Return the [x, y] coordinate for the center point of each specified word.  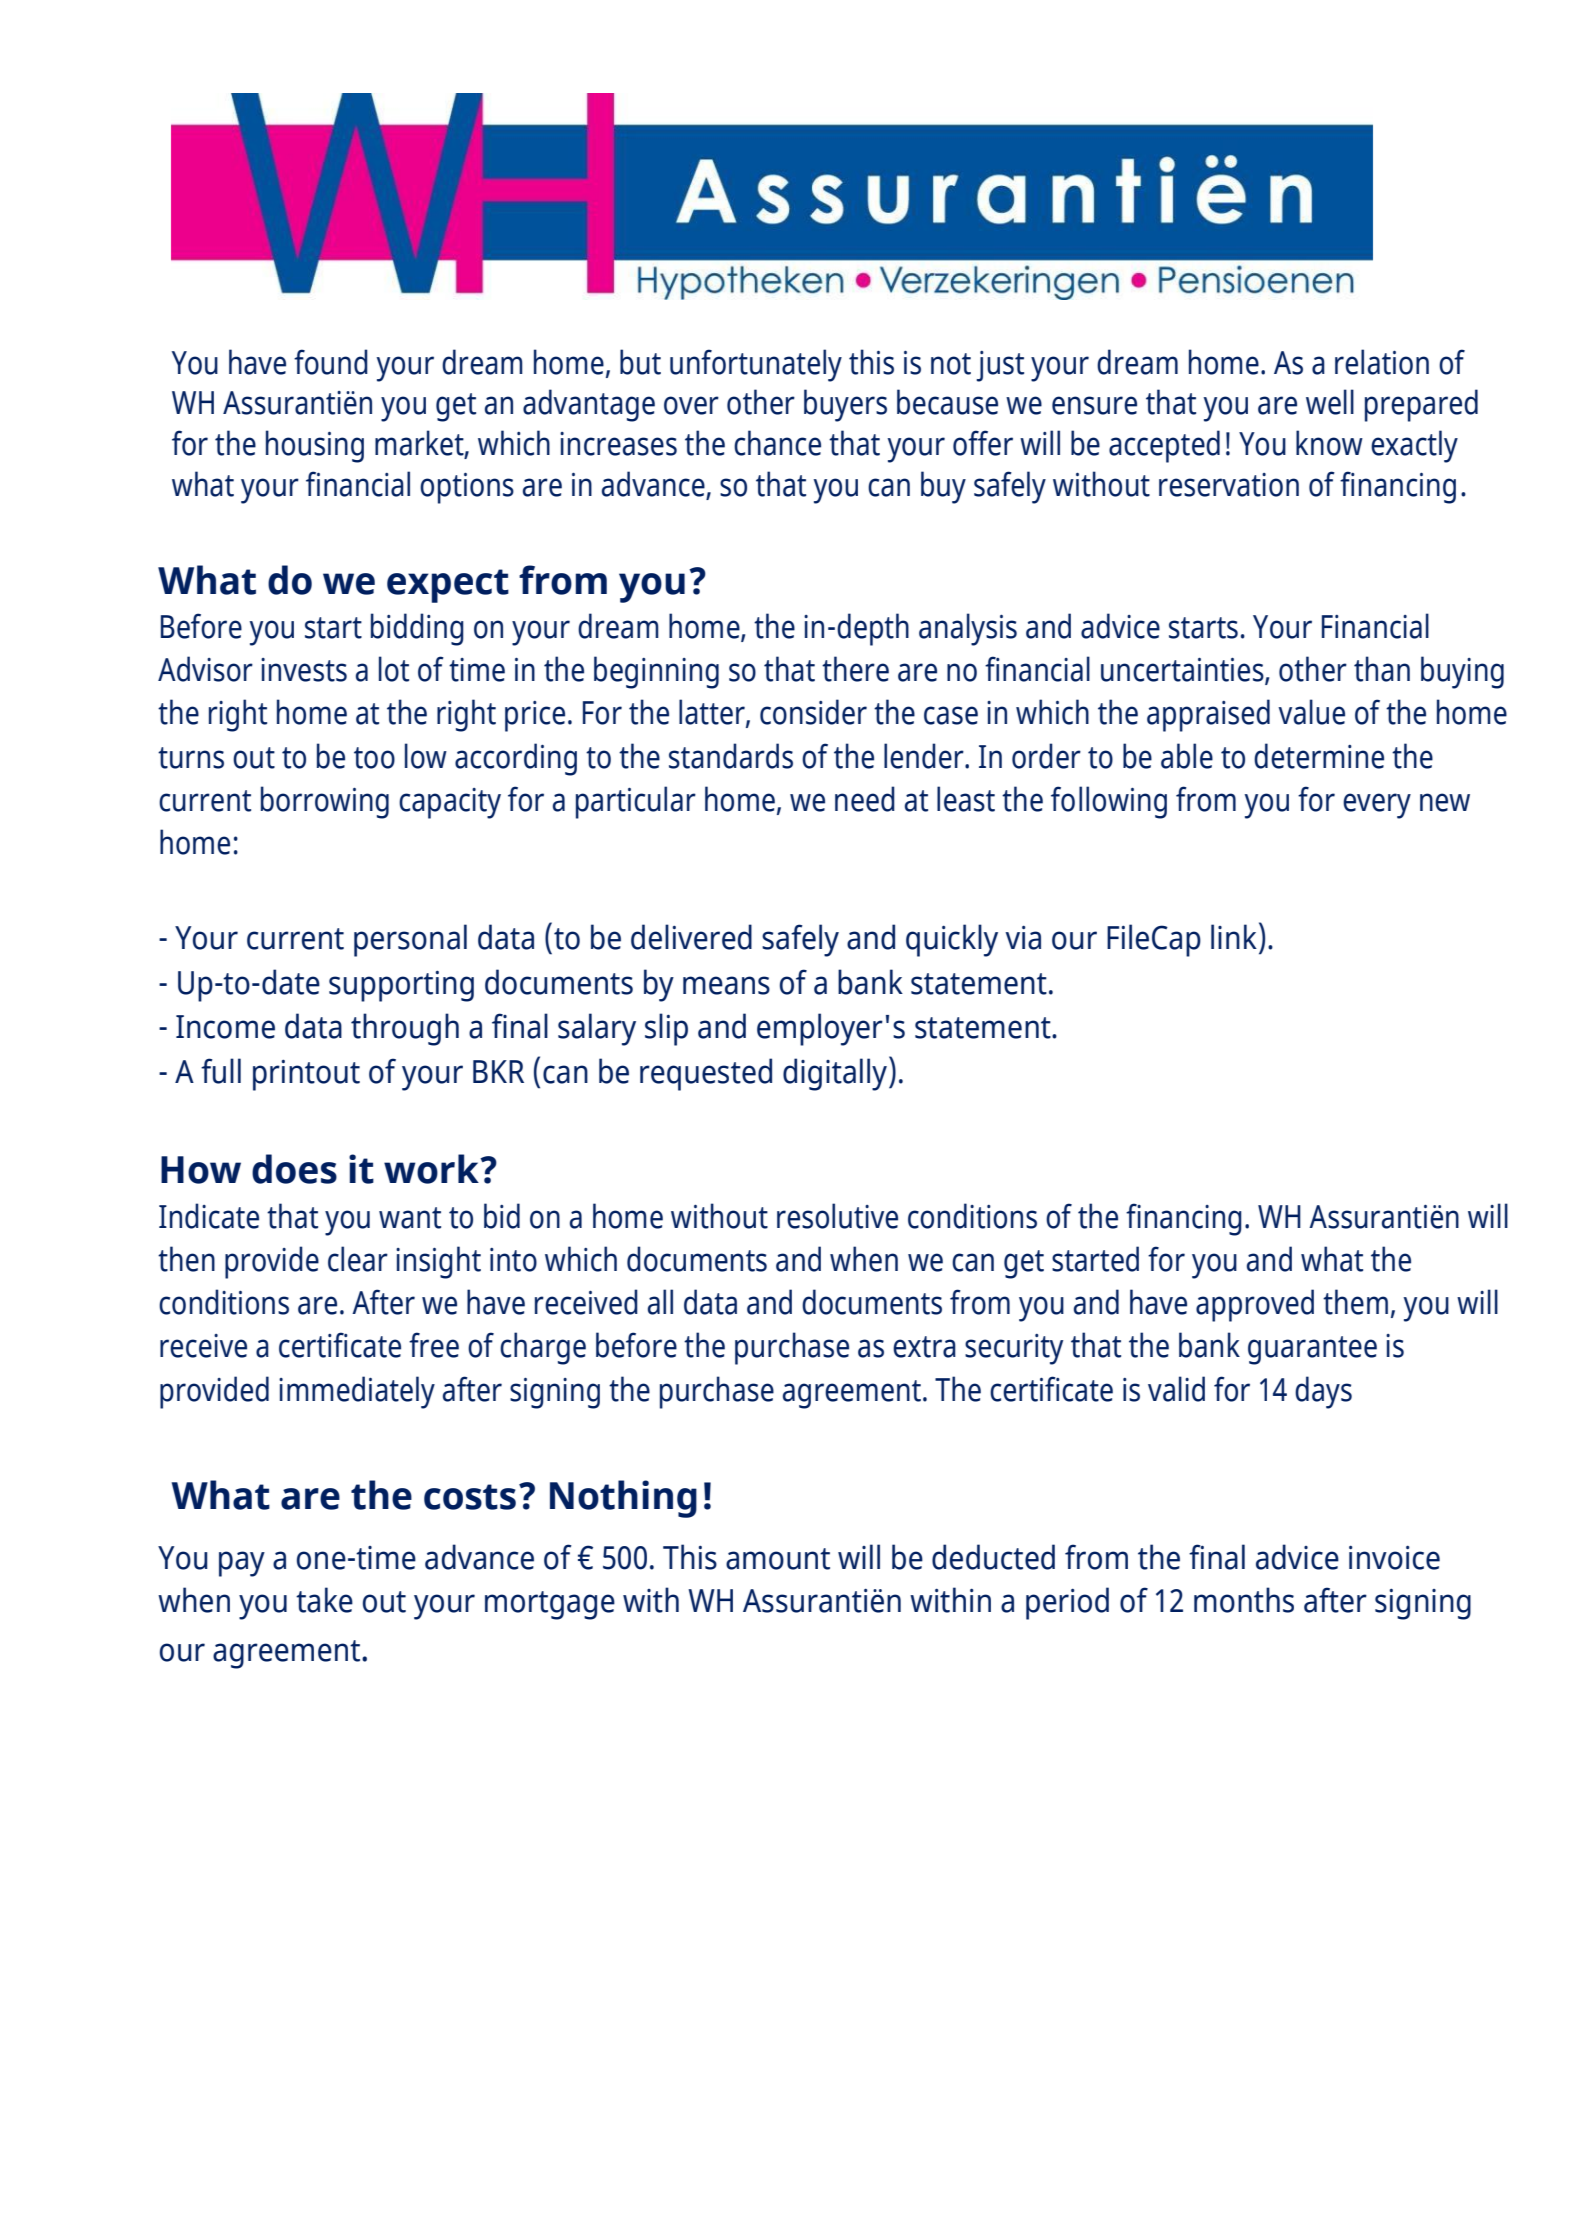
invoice [1394, 1558]
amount [778, 1559]
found [331, 362]
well [1330, 402]
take [324, 1600]
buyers [845, 405]
